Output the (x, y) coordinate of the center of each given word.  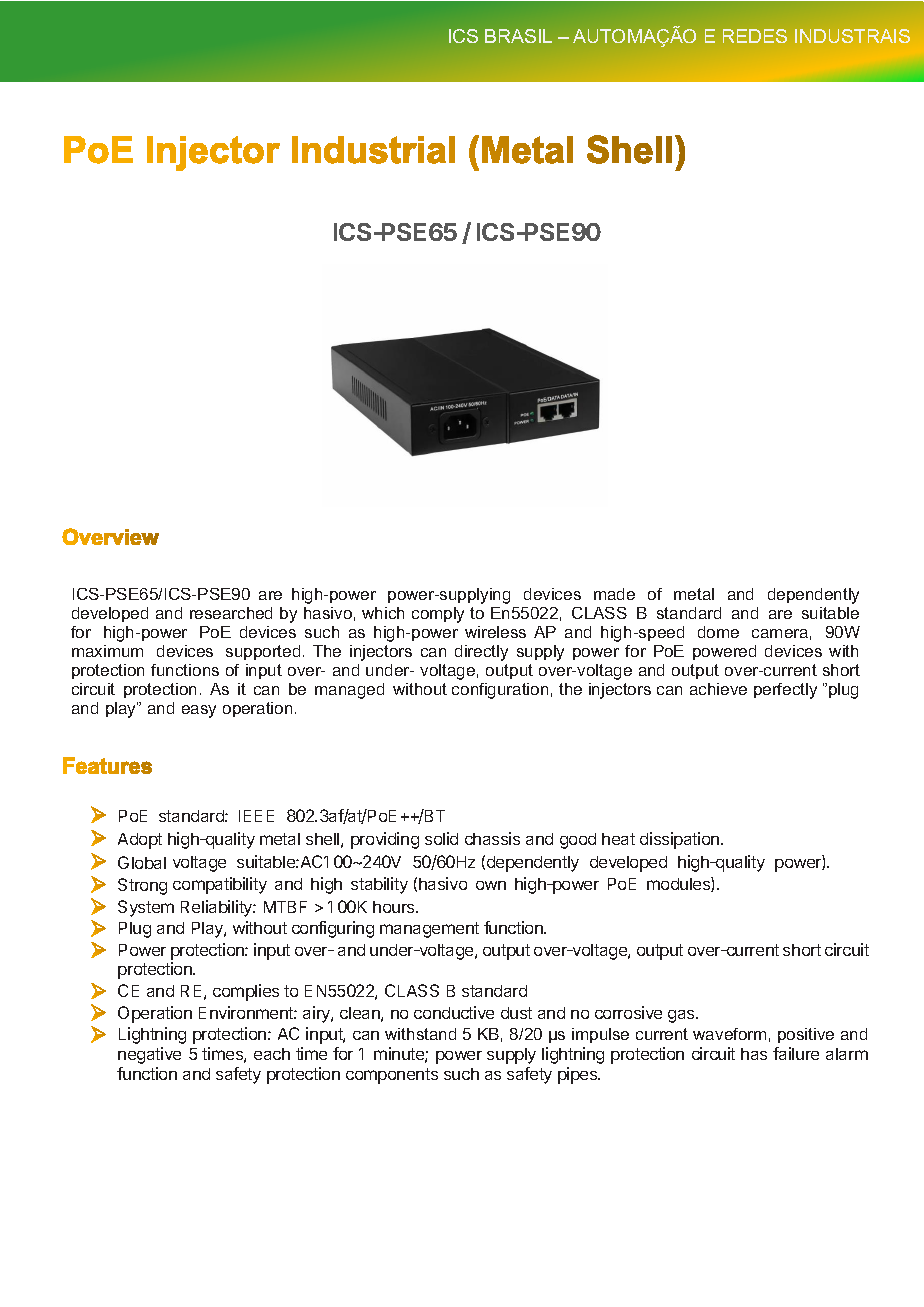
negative (149, 1055)
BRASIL (518, 36)
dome (718, 632)
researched (231, 613)
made (614, 594)
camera (780, 633)
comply (438, 615)
